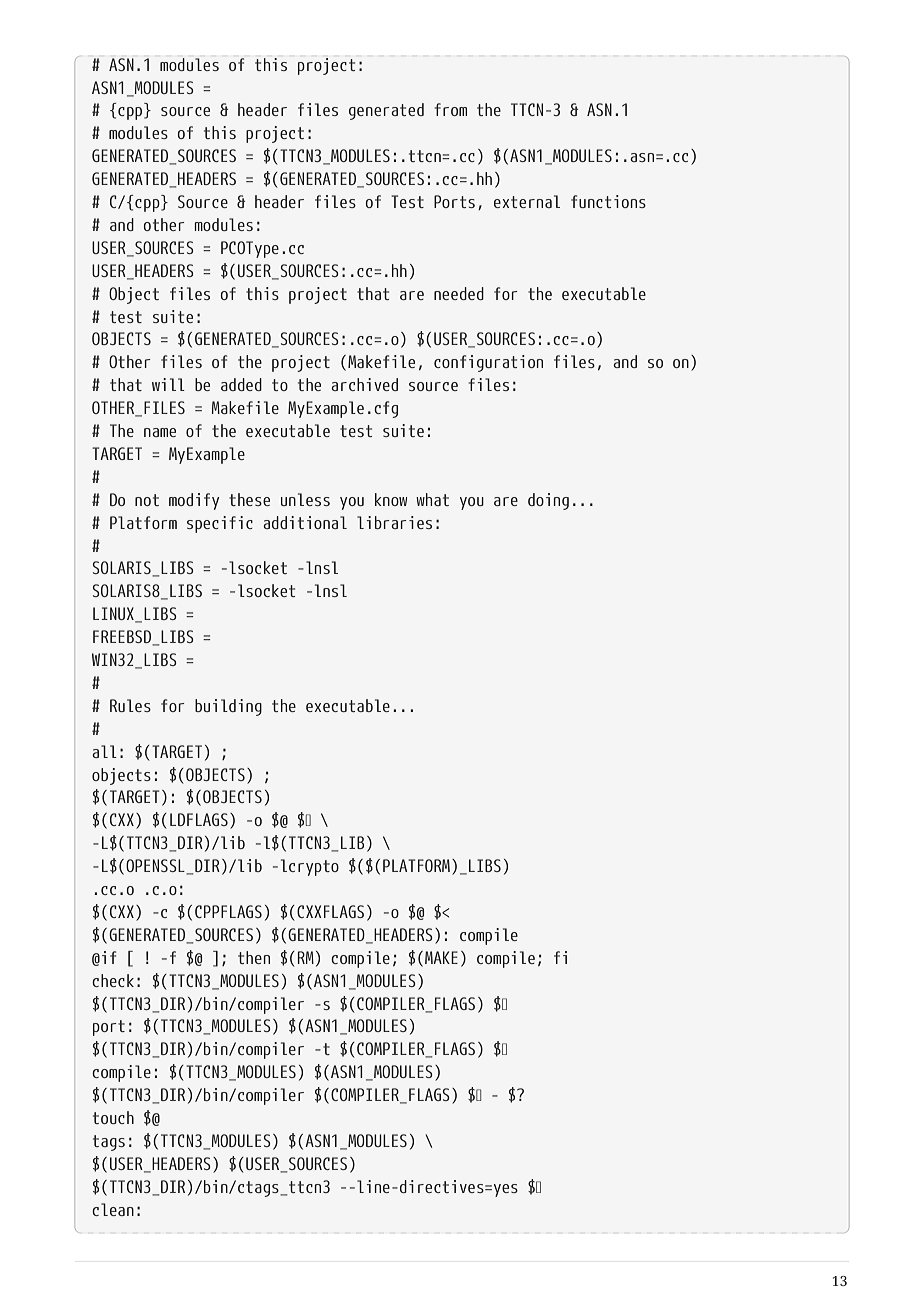 The height and width of the image is (1308, 924). Describe the element at coordinates (527, 201) in the image. I see `external` at that location.
